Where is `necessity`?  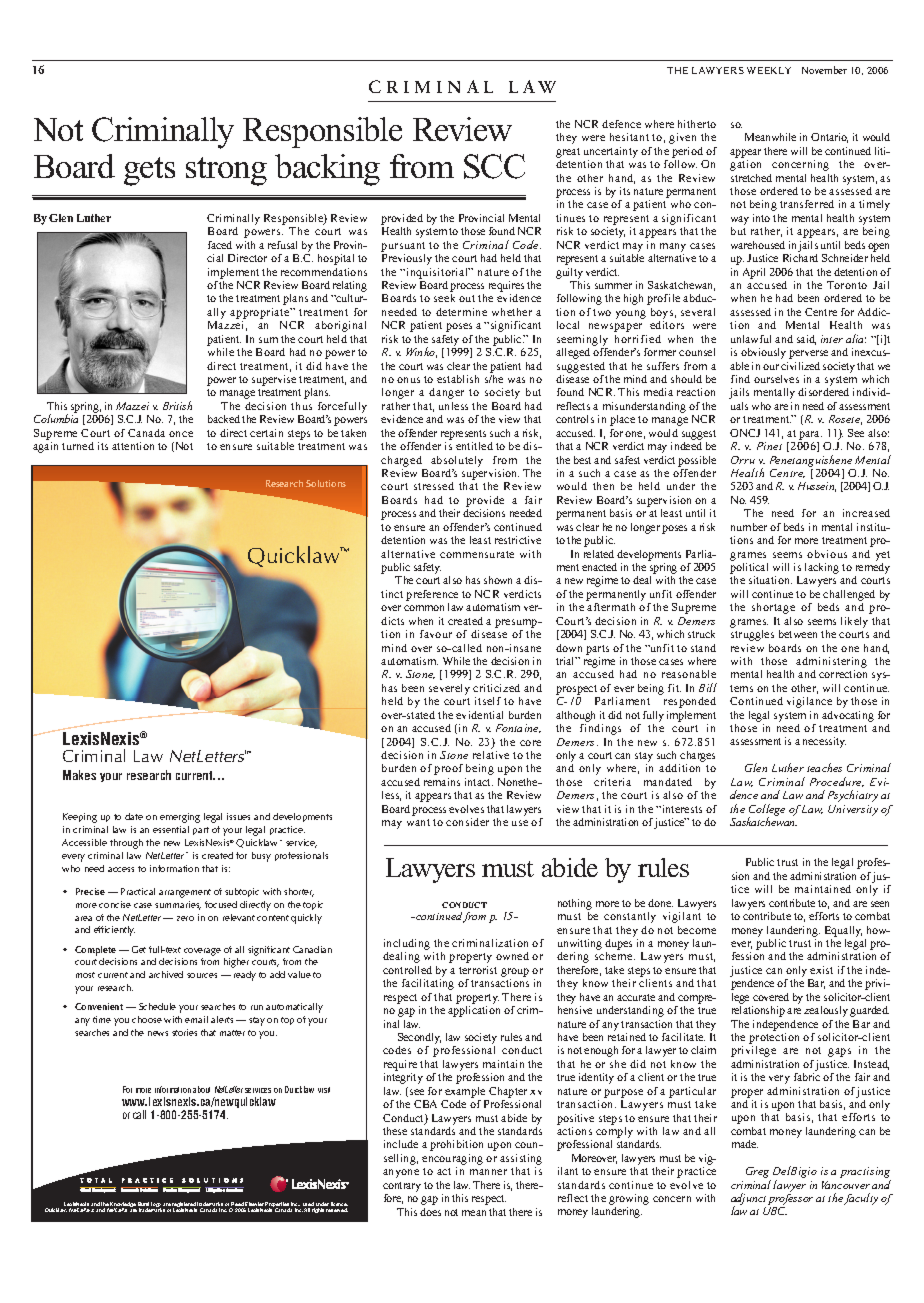
necessity is located at coordinates (824, 742).
